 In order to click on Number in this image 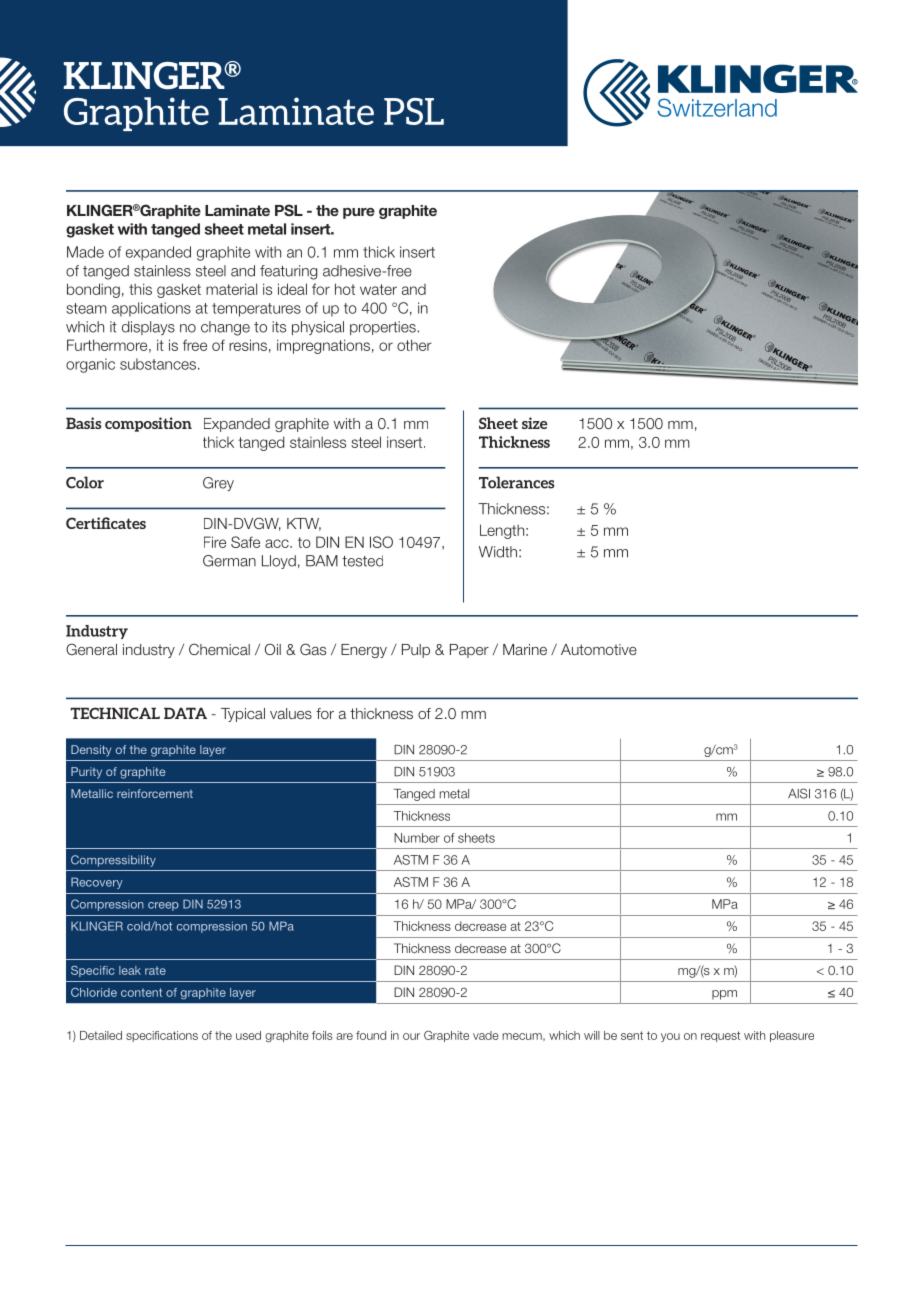, I will do `click(417, 838)`.
